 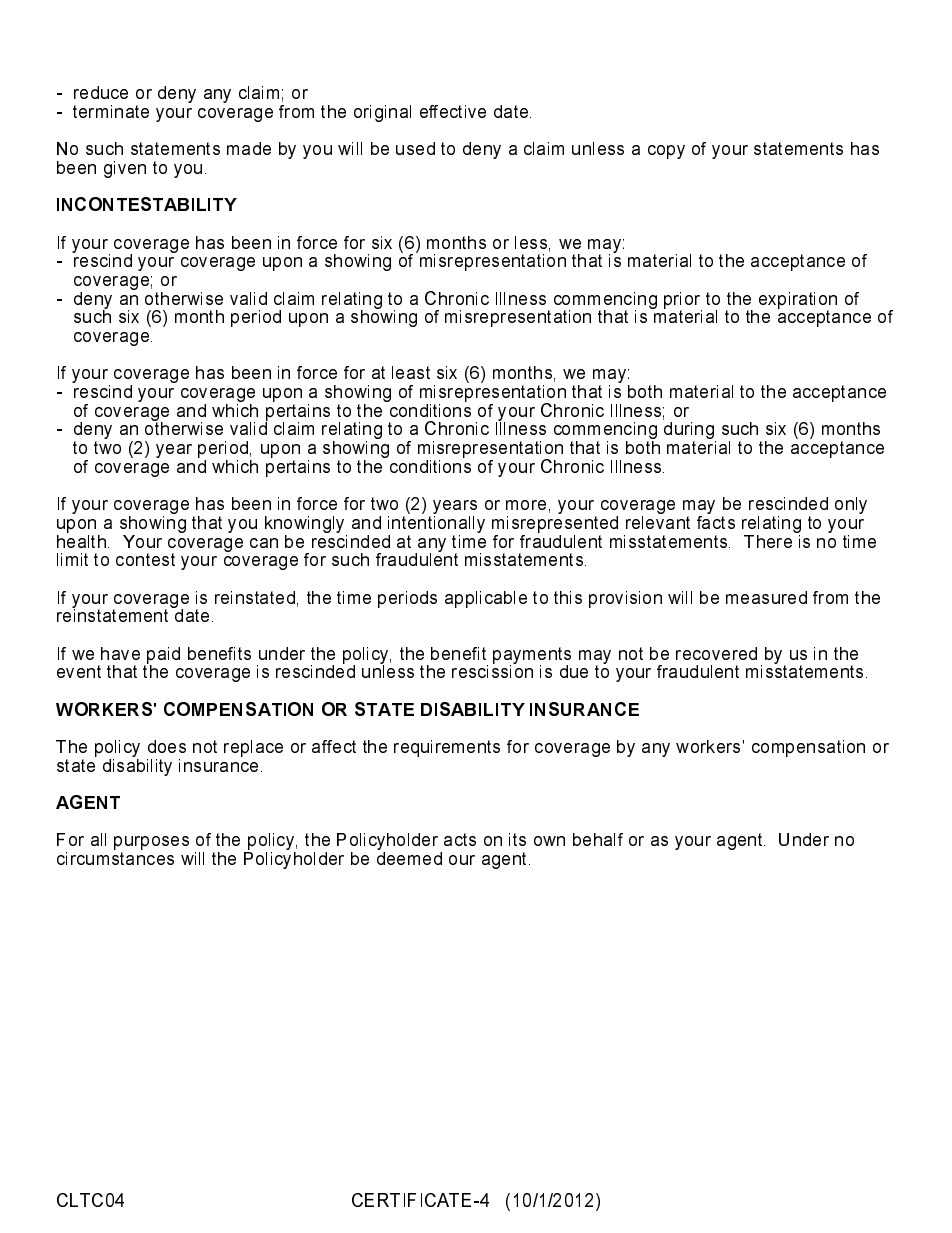 I want to click on effective, so click(x=453, y=111).
